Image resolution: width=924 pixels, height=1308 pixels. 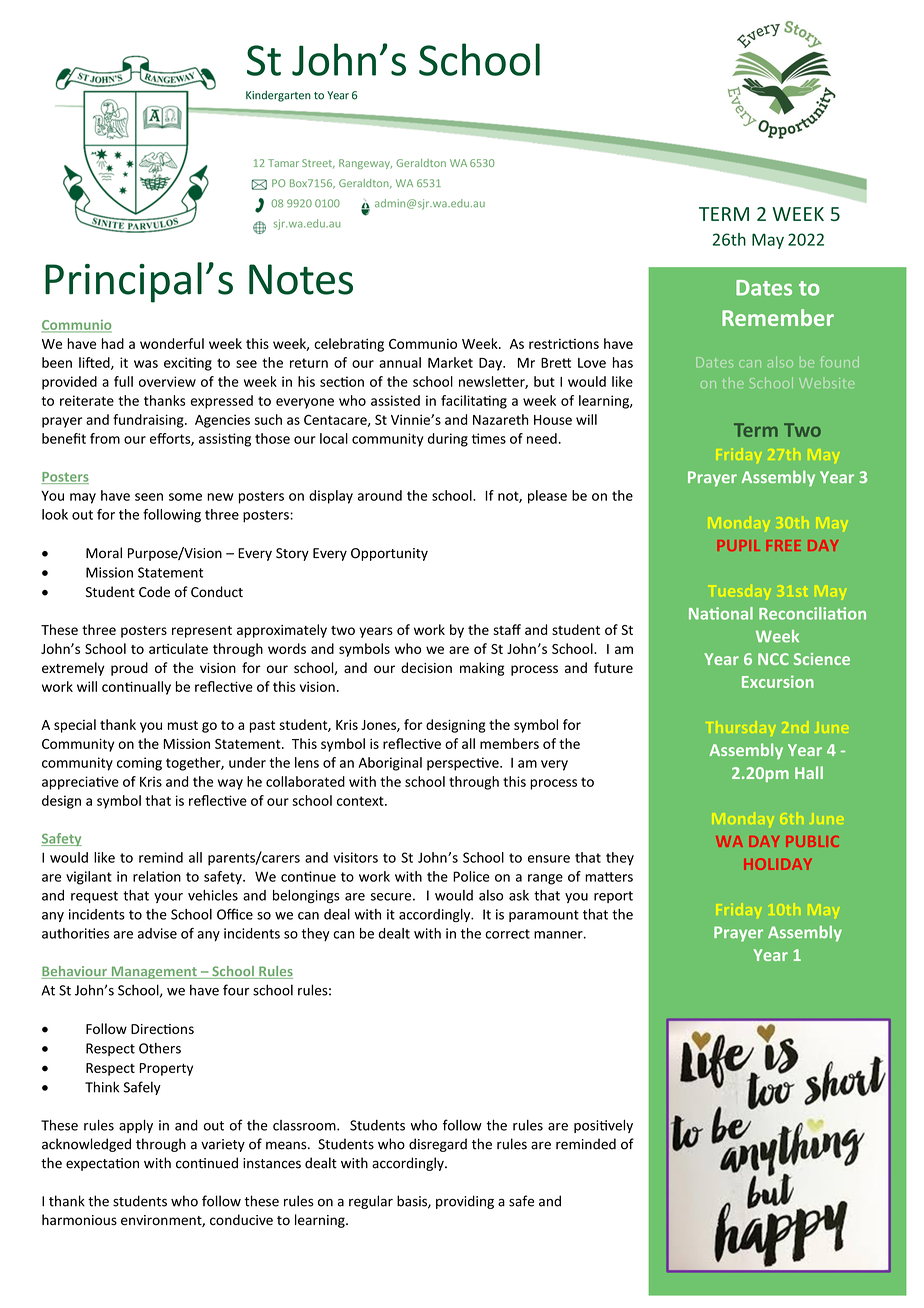 I want to click on Tamar, so click(x=283, y=163).
